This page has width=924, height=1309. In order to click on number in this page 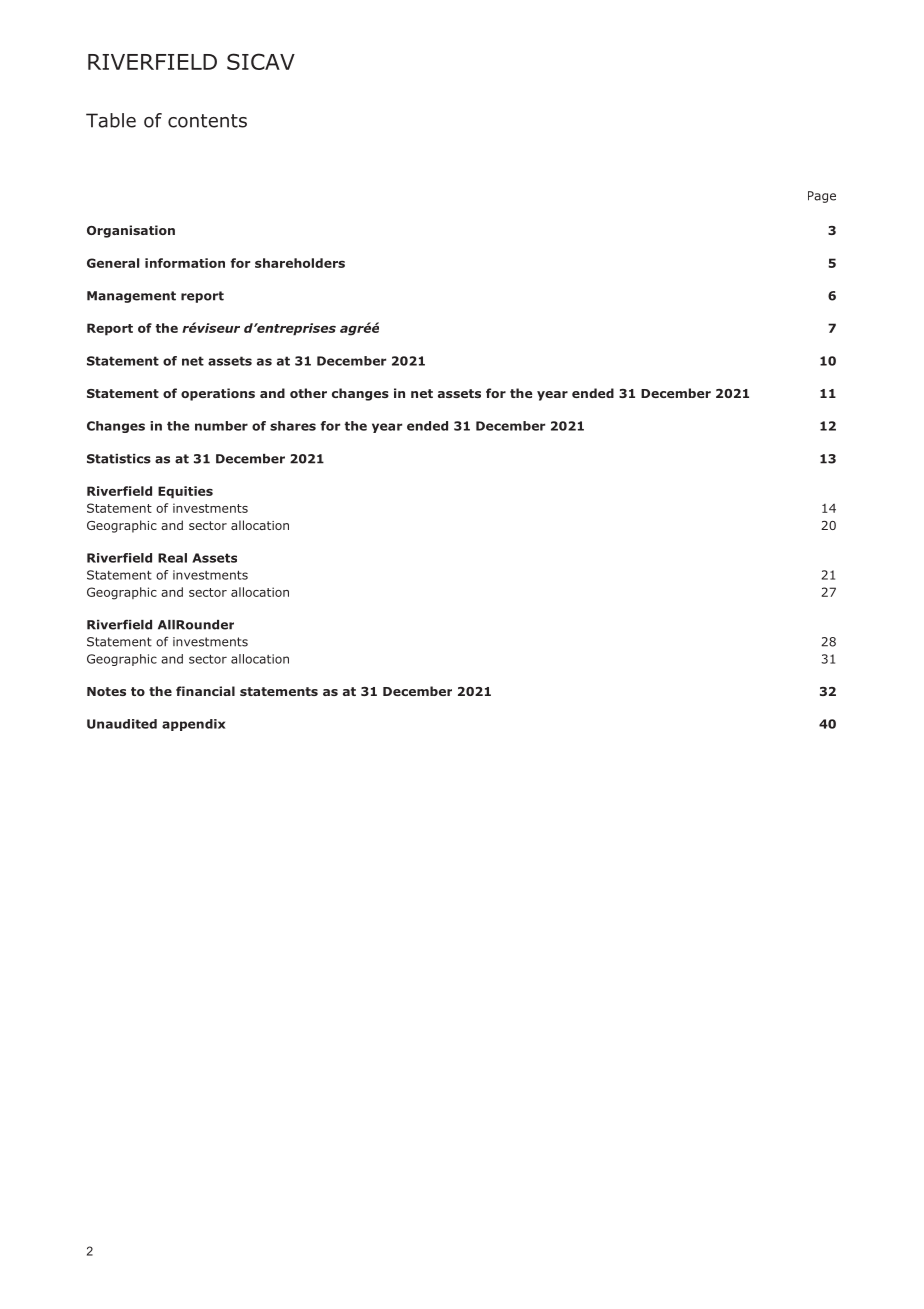, I will do `click(221, 426)`.
